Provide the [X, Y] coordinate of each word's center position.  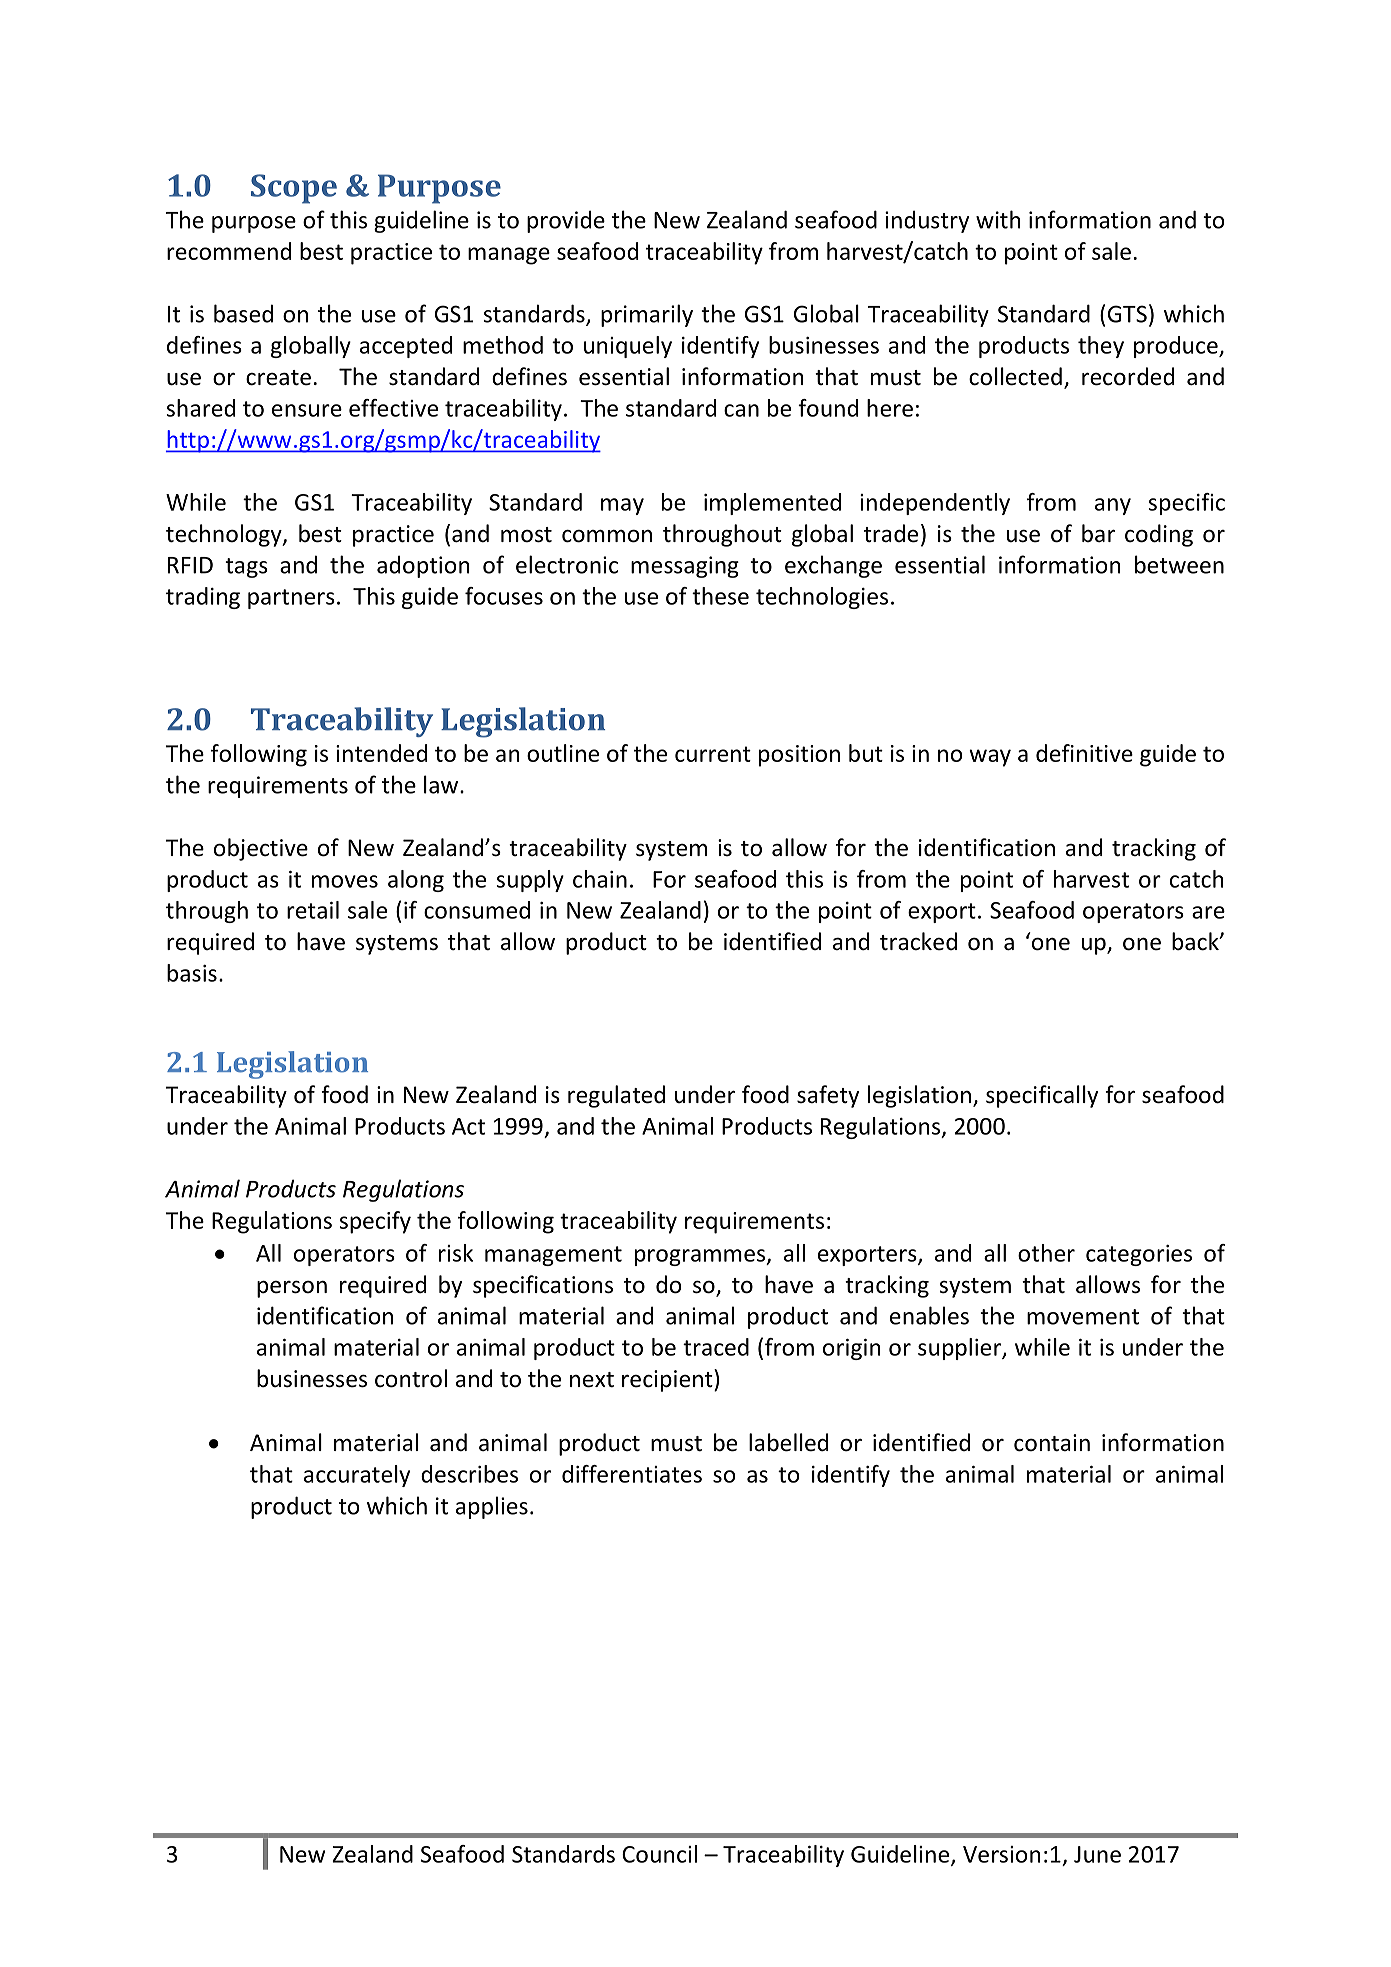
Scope [294, 189]
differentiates [632, 1474]
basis [192, 973]
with [998, 219]
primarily [647, 315]
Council [659, 1854]
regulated [616, 1096]
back [1196, 941]
